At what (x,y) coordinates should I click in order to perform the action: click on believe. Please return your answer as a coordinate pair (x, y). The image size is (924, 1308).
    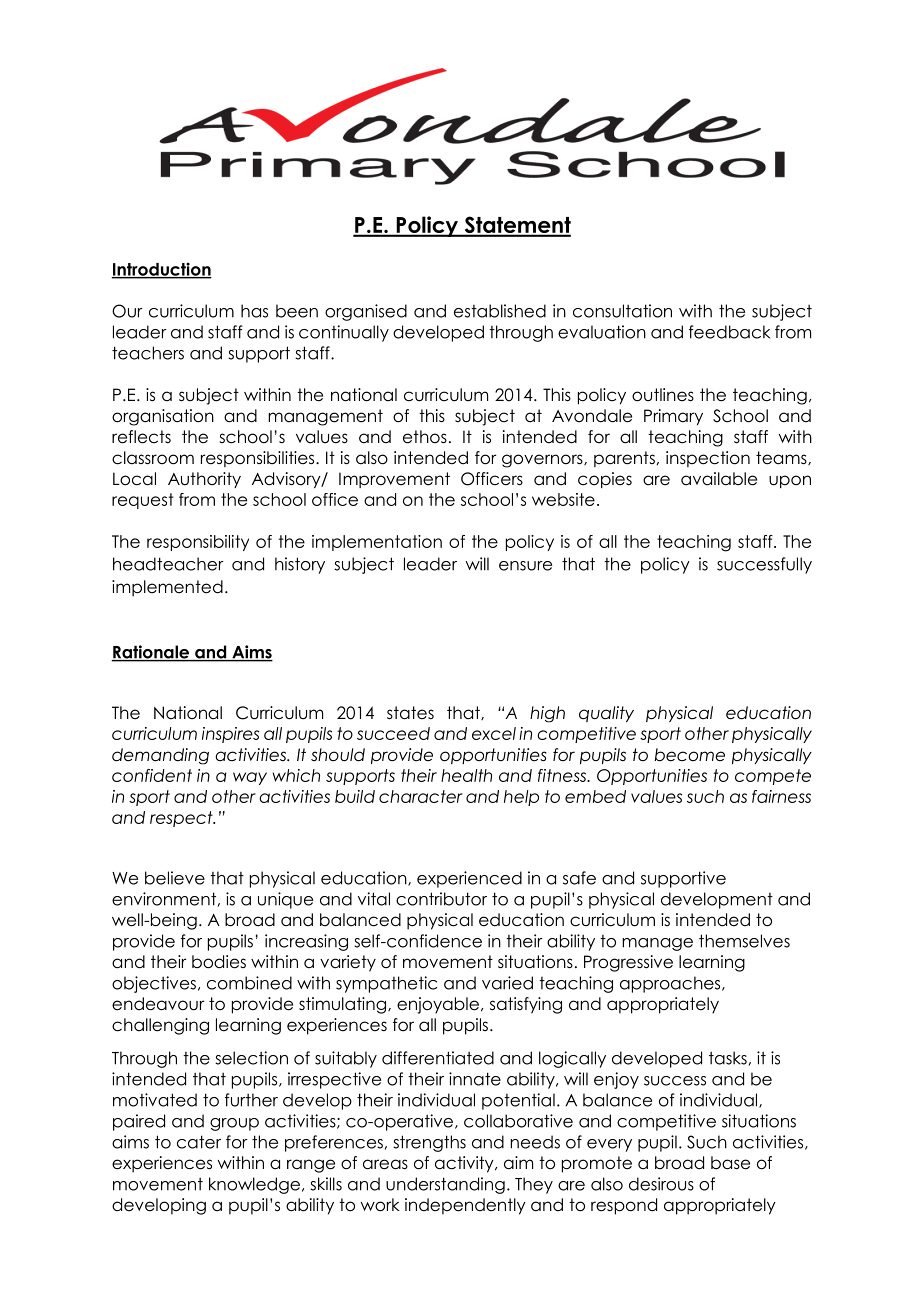
    Looking at the image, I should click on (175, 878).
